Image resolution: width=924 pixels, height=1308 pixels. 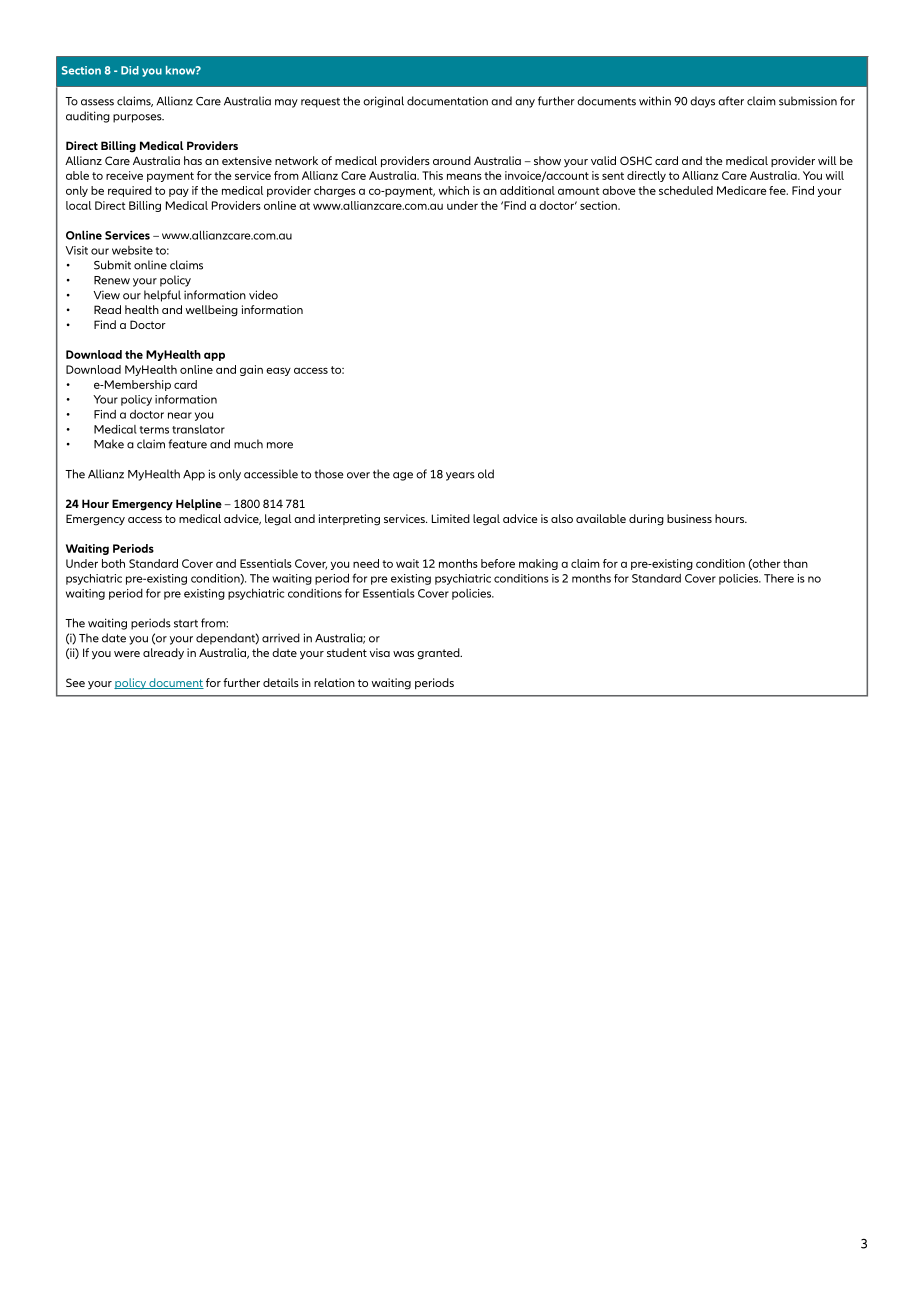 I want to click on website, so click(x=132, y=250).
